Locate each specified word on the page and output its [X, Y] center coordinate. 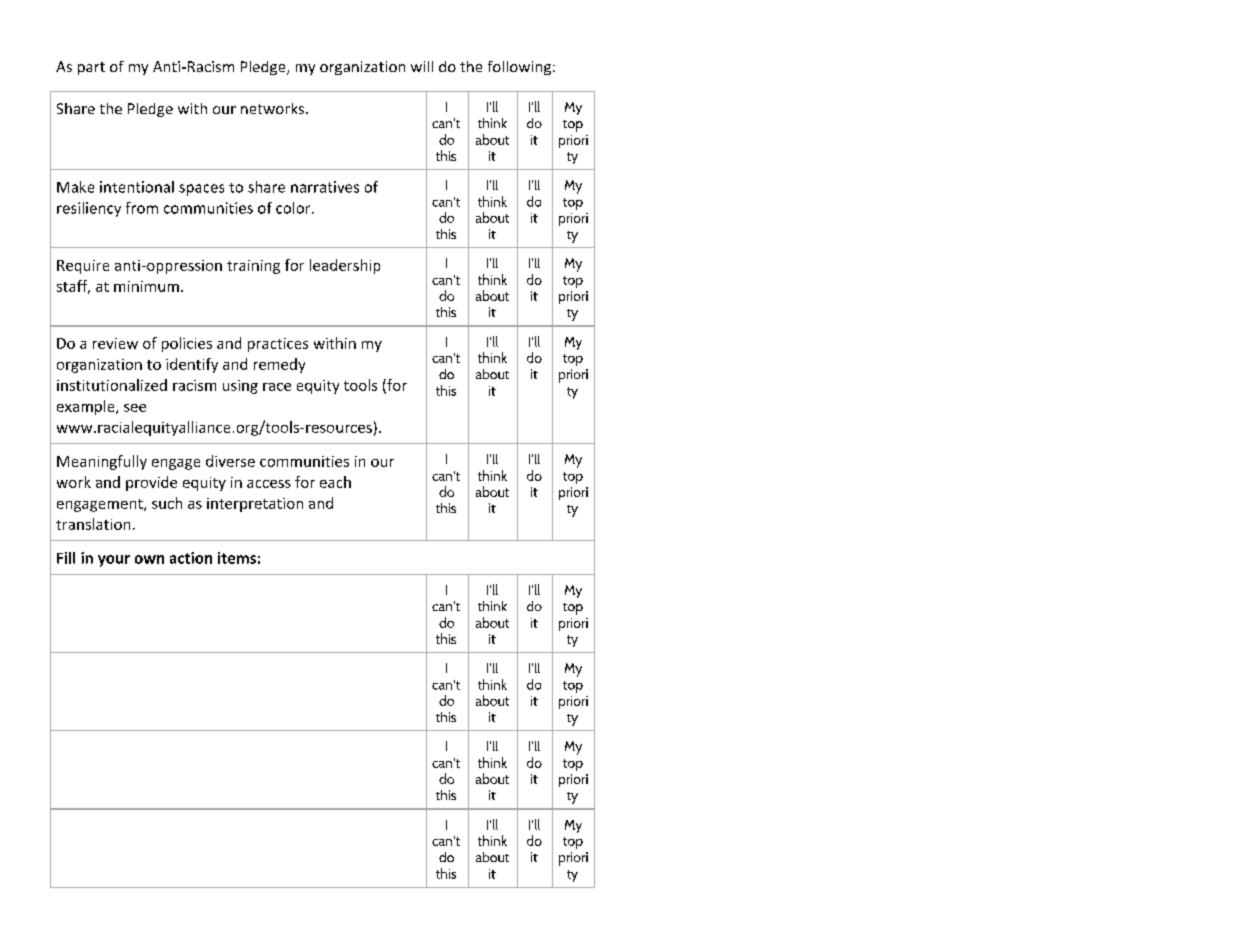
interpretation [255, 505]
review [115, 343]
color [294, 208]
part [91, 68]
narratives [325, 187]
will [422, 66]
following [519, 68]
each [335, 482]
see [135, 408]
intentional [137, 187]
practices [278, 345]
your [114, 561]
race [277, 387]
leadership [345, 266]
